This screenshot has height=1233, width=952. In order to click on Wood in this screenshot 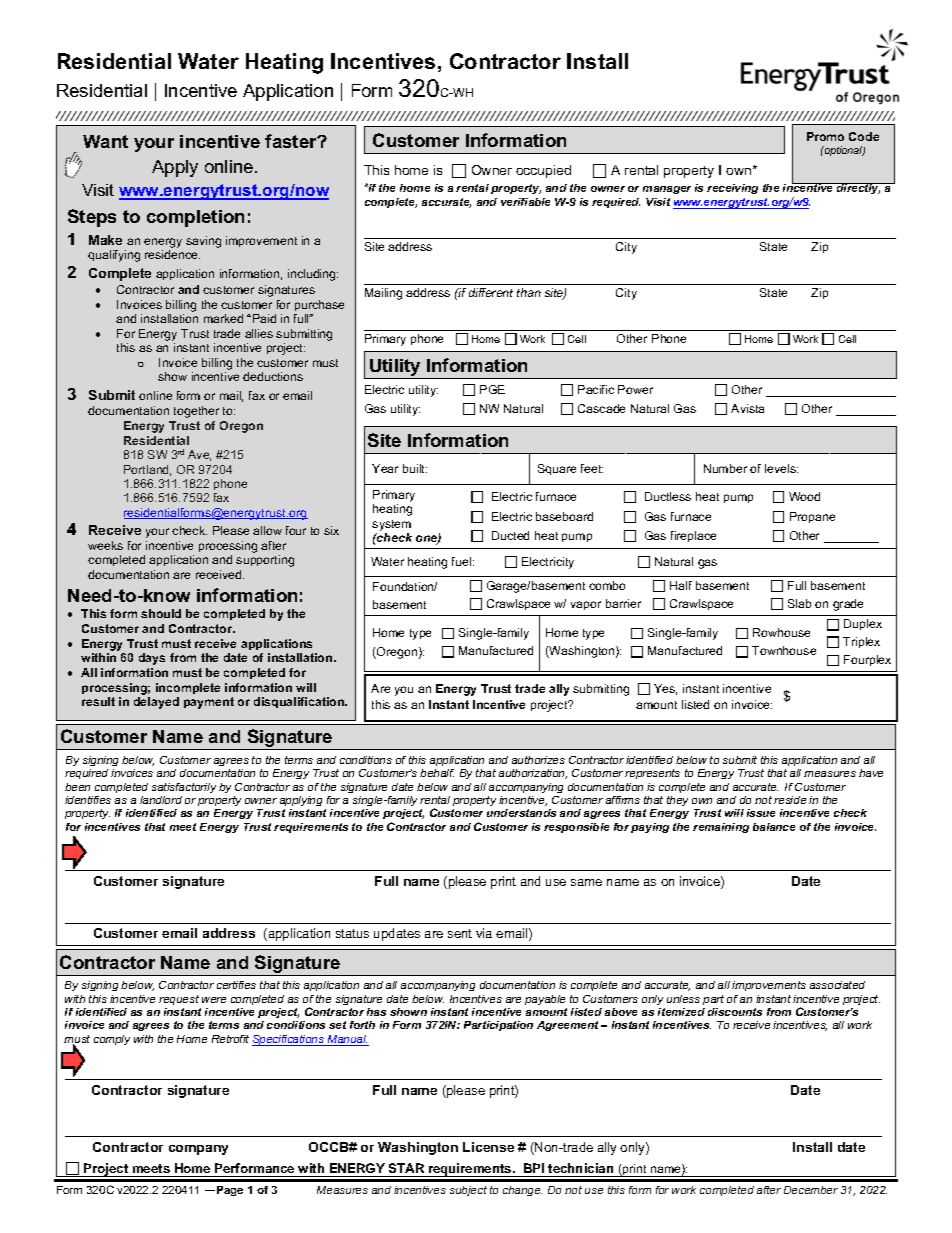, I will do `click(804, 496)`.
